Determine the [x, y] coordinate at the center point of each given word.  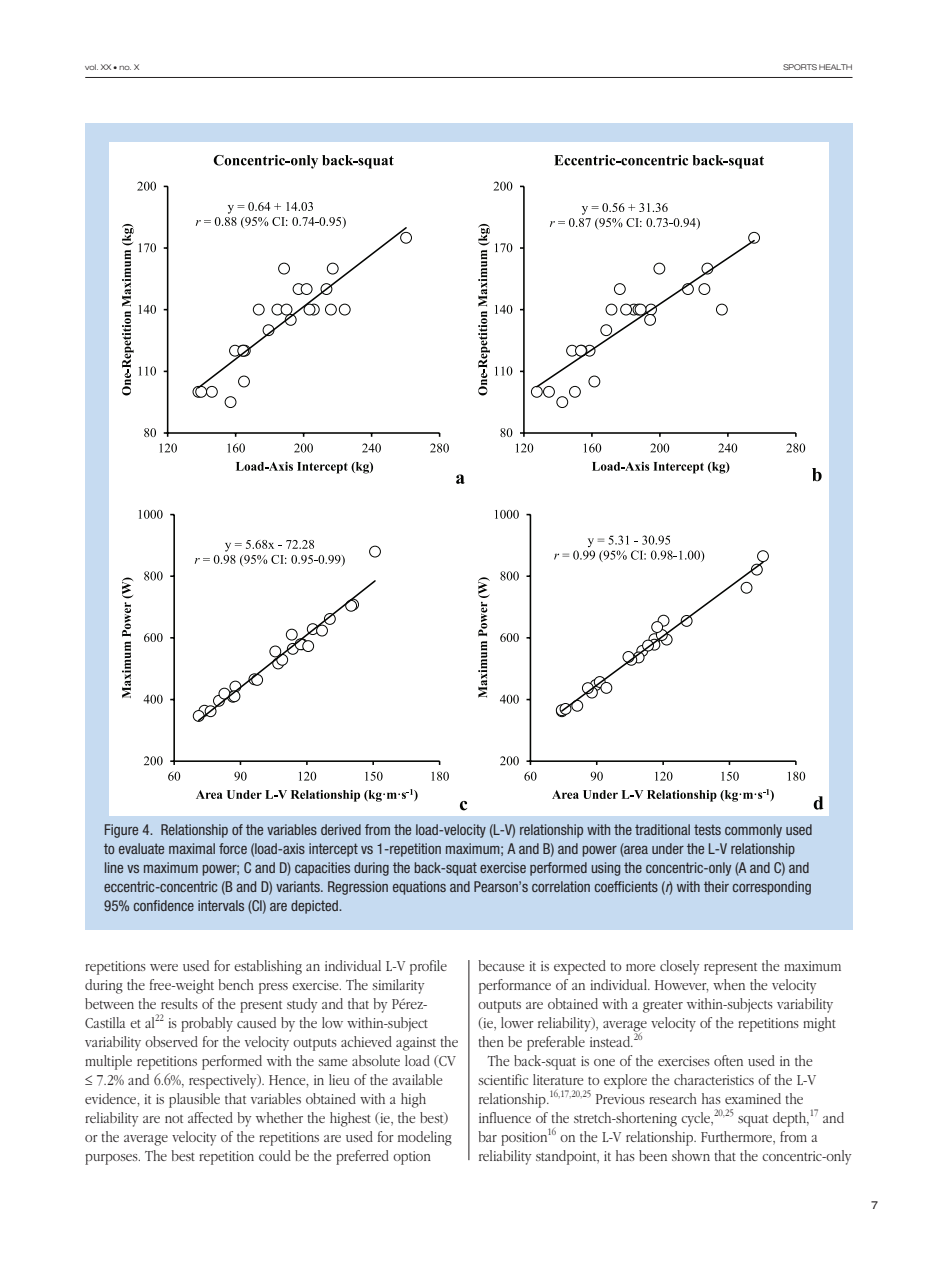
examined [753, 1098]
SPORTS [800, 67]
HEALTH [835, 67]
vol [91, 67]
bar [487, 1136]
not [174, 1118]
